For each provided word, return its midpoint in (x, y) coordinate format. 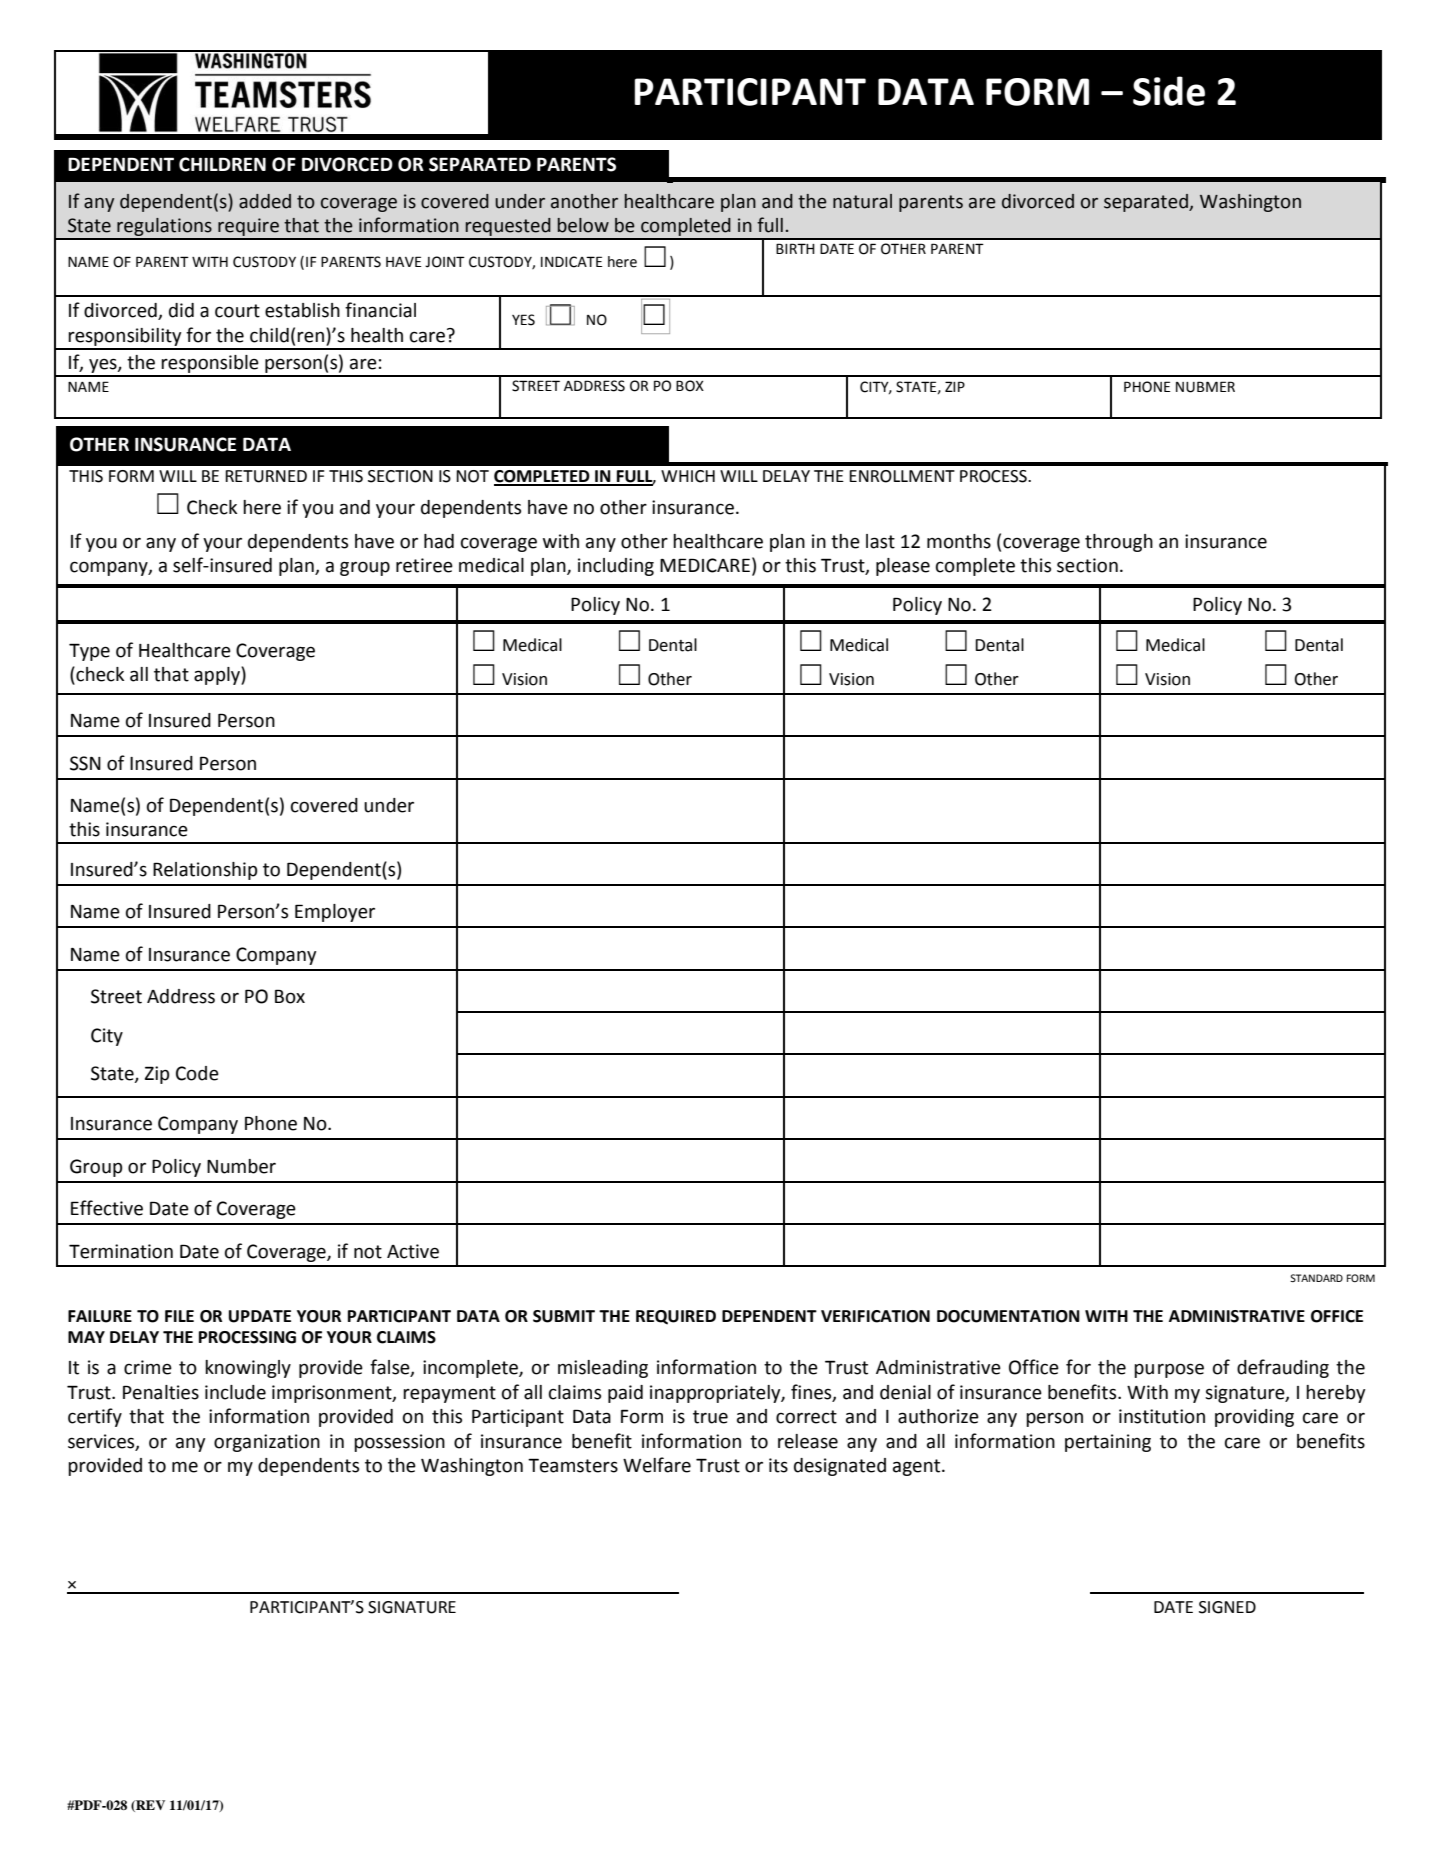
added (265, 201)
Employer (335, 913)
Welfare (657, 1465)
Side (1169, 91)
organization (267, 1443)
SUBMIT (564, 1316)
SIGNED (1227, 1607)
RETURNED (266, 476)
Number (241, 1166)
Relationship (205, 871)
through (1119, 543)
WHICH (688, 476)
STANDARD (1316, 1278)
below (583, 225)
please (903, 567)
